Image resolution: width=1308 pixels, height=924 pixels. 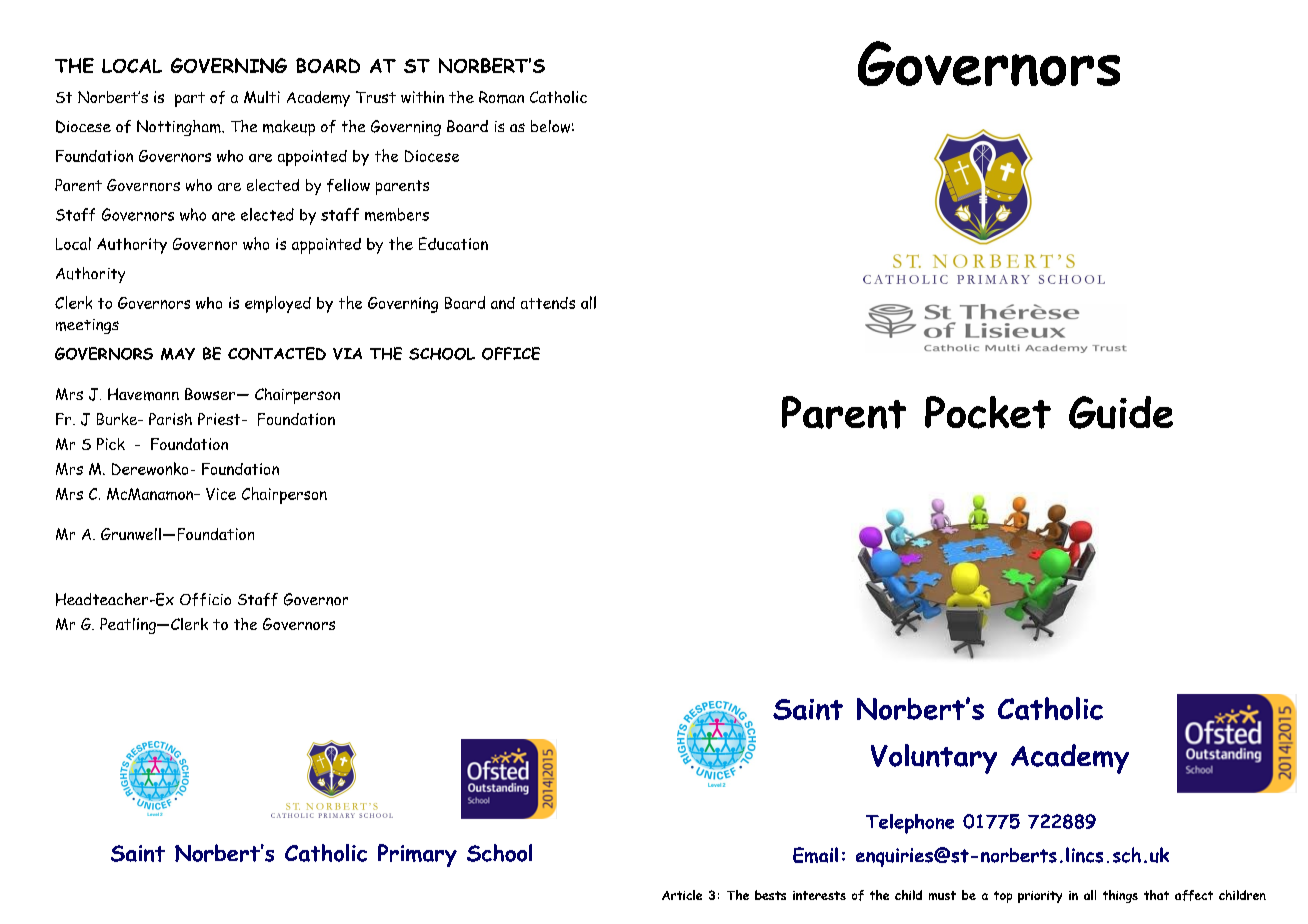 What do you see at coordinates (211, 394) in the image?
I see `Bowser` at bounding box center [211, 394].
